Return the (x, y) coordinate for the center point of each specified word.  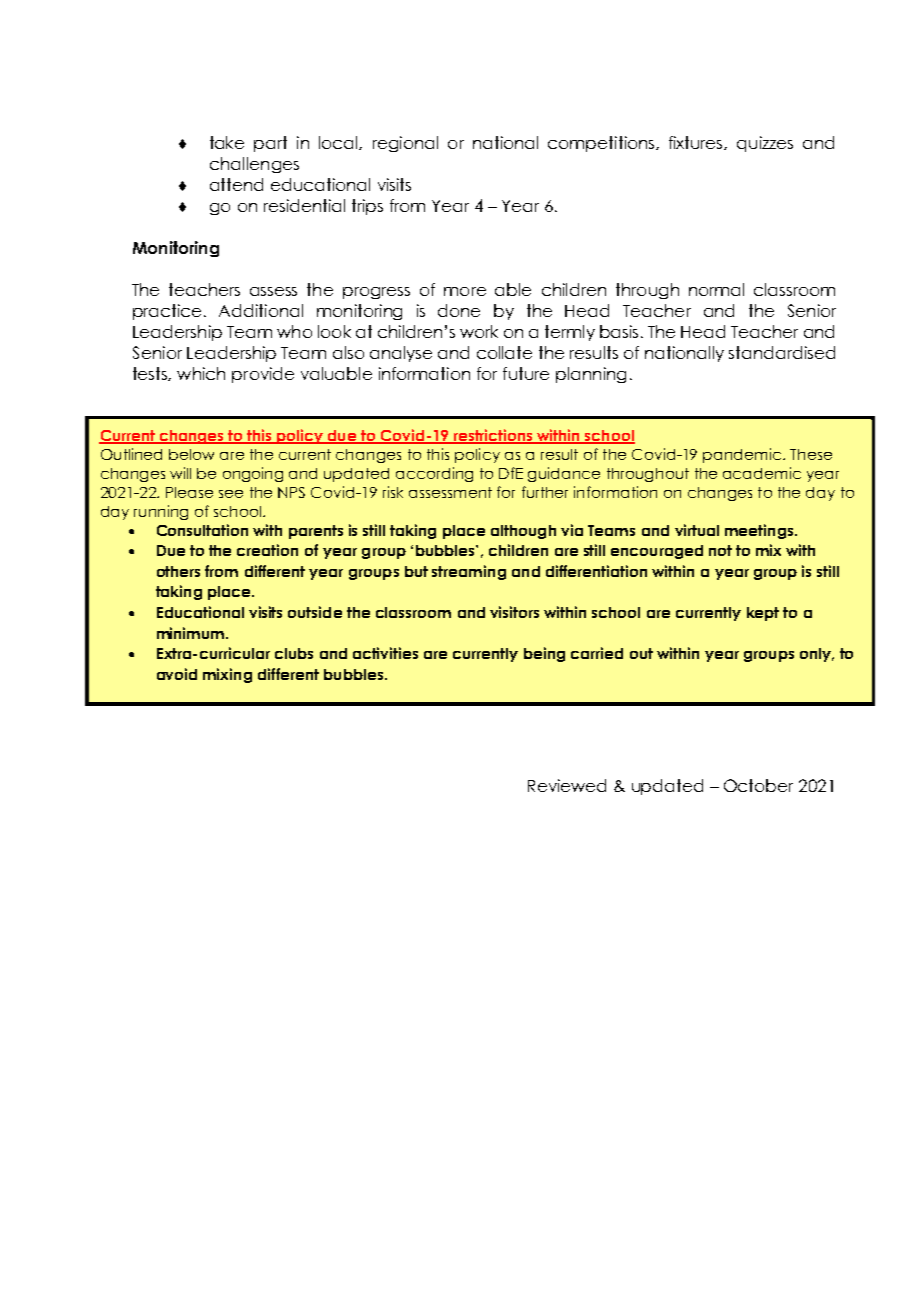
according (434, 474)
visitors (514, 612)
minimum (192, 633)
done (459, 310)
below (191, 454)
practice (169, 312)
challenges (254, 165)
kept (763, 614)
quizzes (765, 144)
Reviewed (567, 785)
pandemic (743, 455)
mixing (227, 675)
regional (405, 144)
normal (716, 289)
